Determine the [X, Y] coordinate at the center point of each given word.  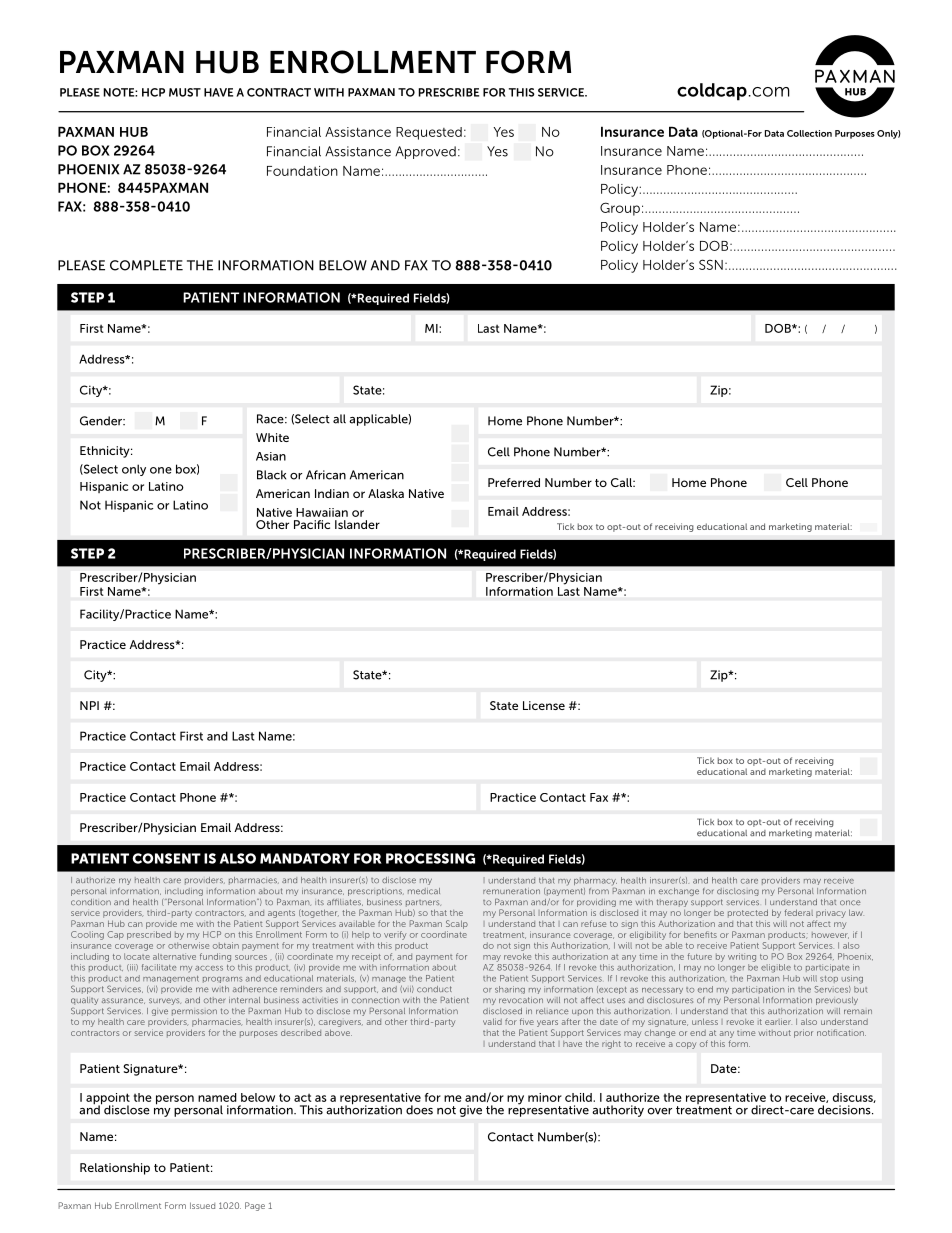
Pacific [312, 524]
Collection [809, 133]
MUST [185, 92]
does [419, 1110]
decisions [845, 1110]
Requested [429, 133]
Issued [202, 1205]
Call [622, 482]
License [544, 705]
